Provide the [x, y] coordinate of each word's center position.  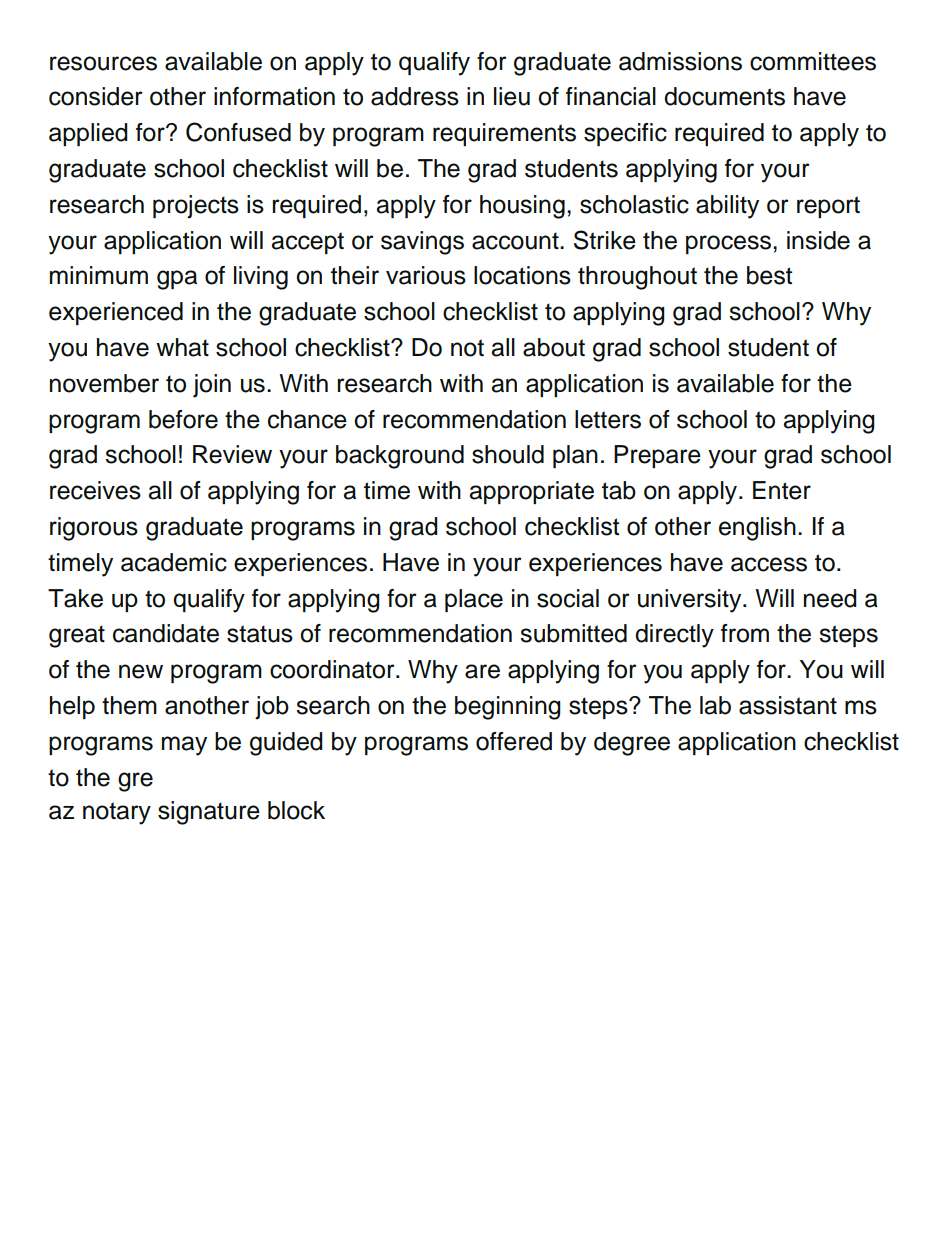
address [415, 96]
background [400, 457]
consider [96, 96]
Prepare [657, 456]
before [183, 419]
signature [209, 813]
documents [724, 96]
